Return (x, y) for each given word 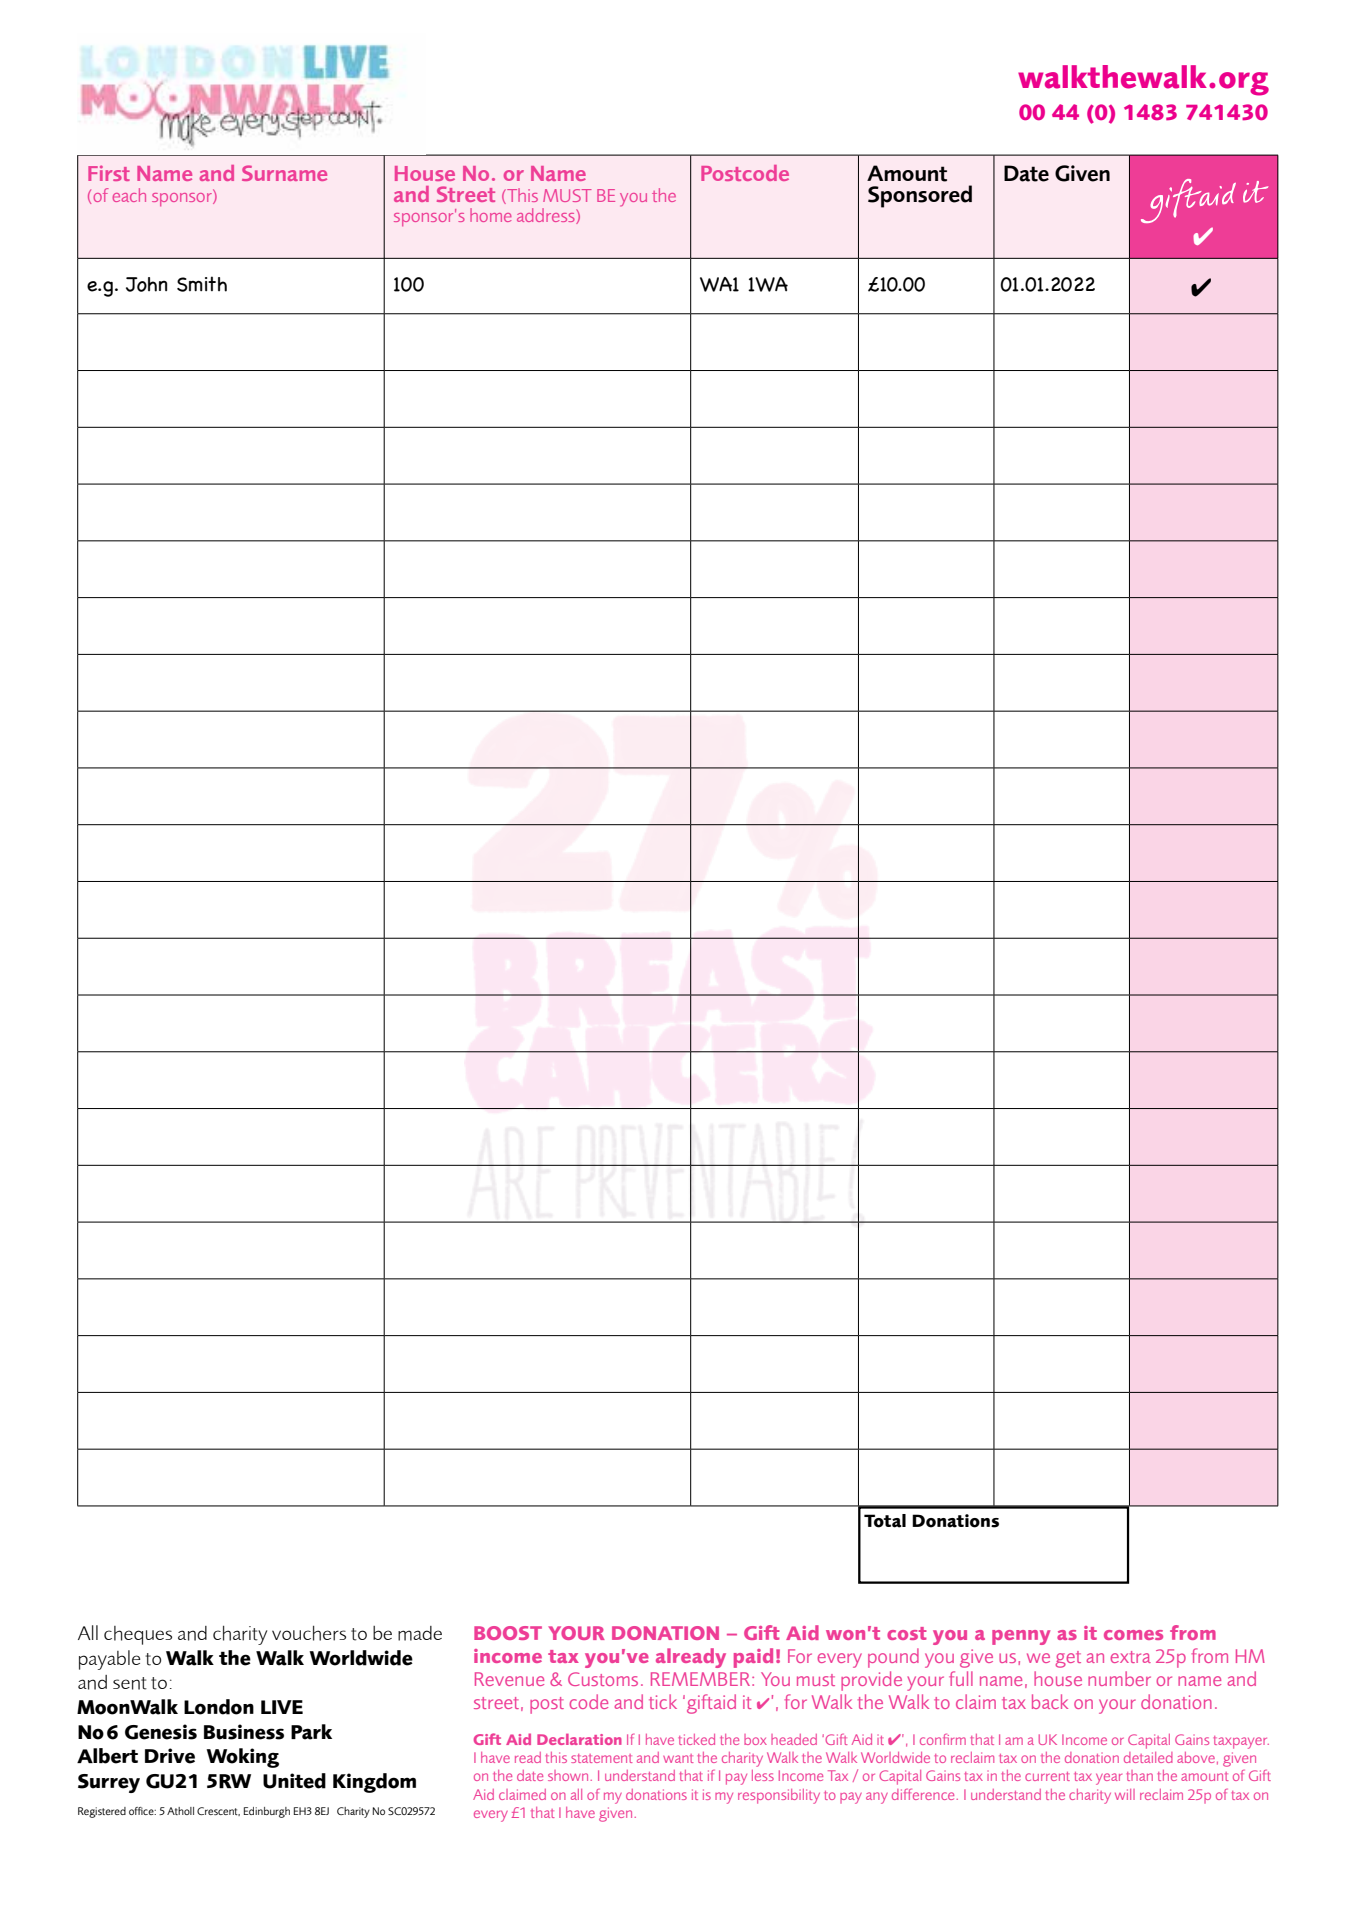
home (491, 215)
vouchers (309, 1633)
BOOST (508, 1633)
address (547, 216)
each (129, 195)
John (147, 284)
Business (244, 1732)
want (678, 1758)
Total (885, 1521)
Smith (202, 284)
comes (1133, 1635)
